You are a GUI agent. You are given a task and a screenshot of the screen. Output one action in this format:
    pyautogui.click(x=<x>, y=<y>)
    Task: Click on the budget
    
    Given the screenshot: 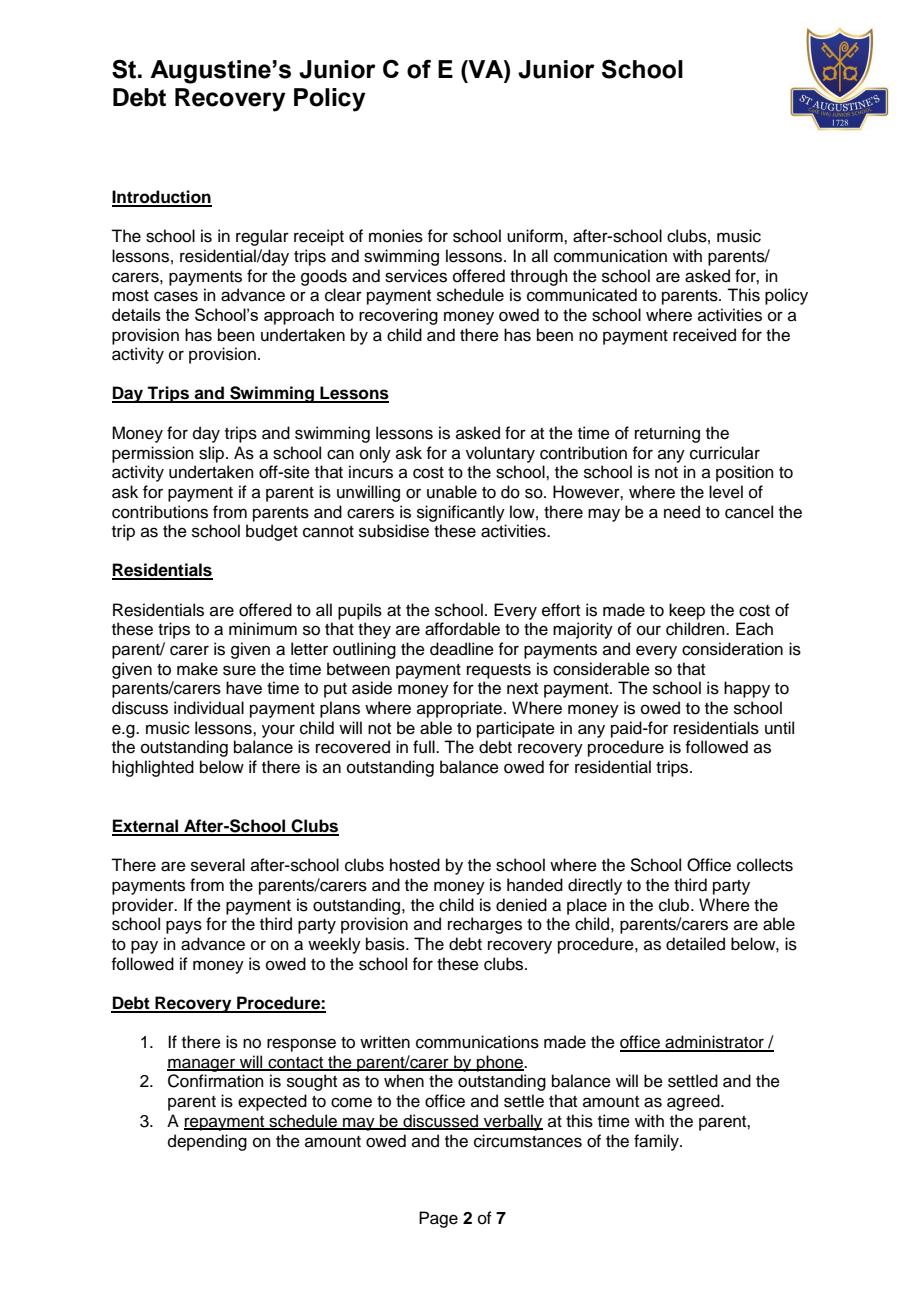 What is the action you would take?
    pyautogui.click(x=272, y=532)
